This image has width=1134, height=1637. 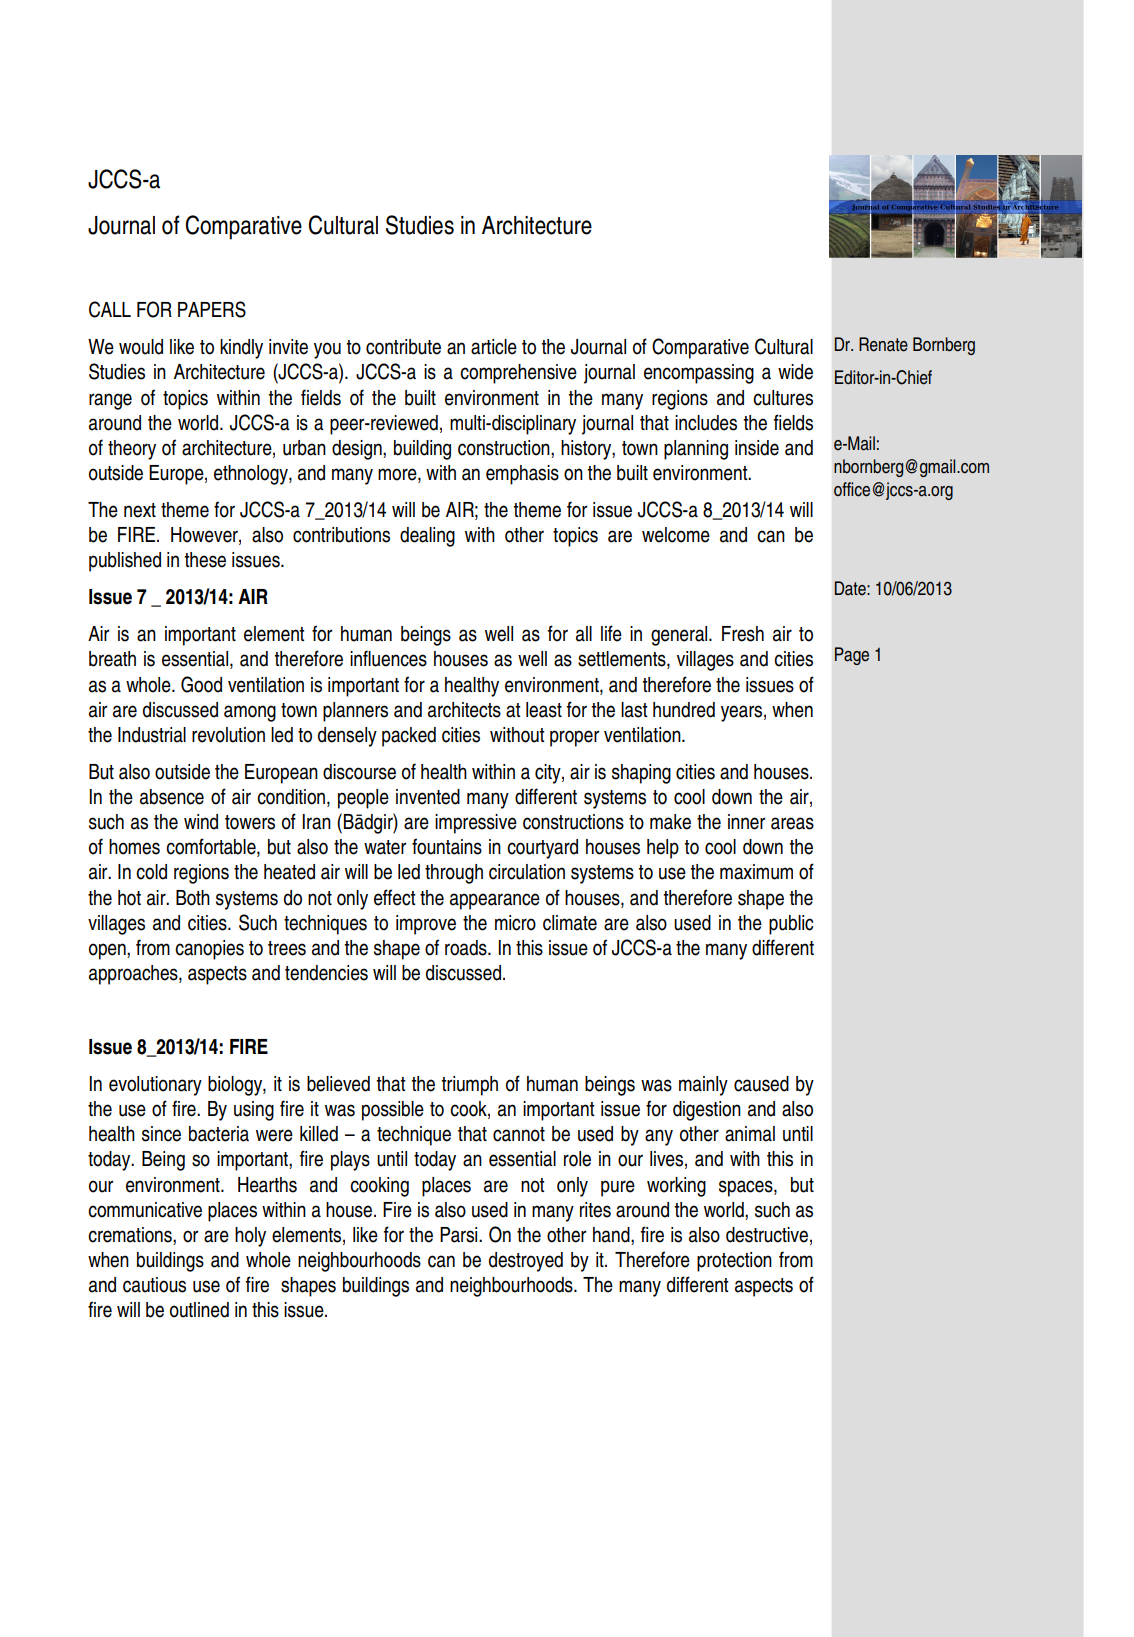 What do you see at coordinates (241, 349) in the image?
I see `kindly` at bounding box center [241, 349].
